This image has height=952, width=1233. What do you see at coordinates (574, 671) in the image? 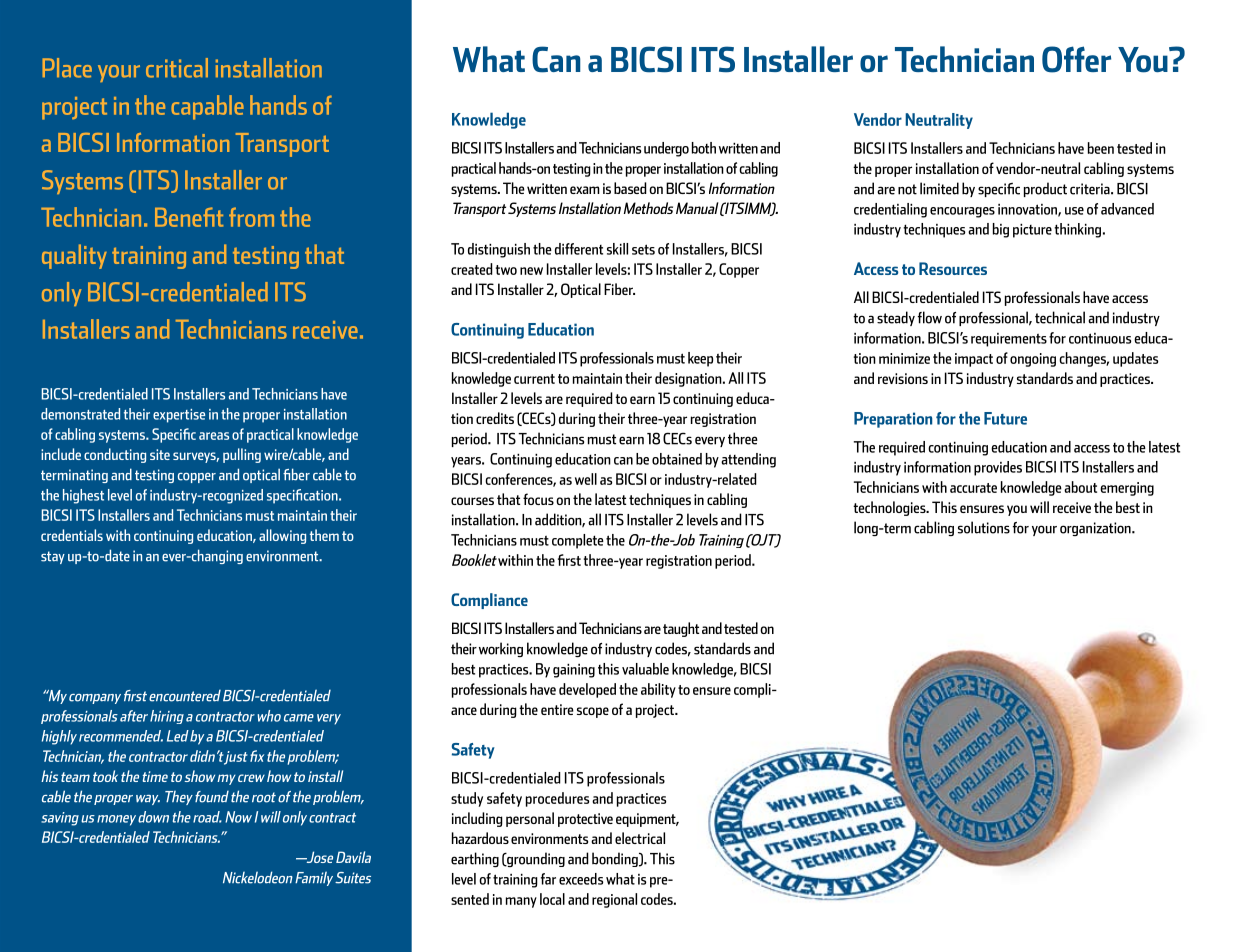
I see `gaining` at bounding box center [574, 671].
